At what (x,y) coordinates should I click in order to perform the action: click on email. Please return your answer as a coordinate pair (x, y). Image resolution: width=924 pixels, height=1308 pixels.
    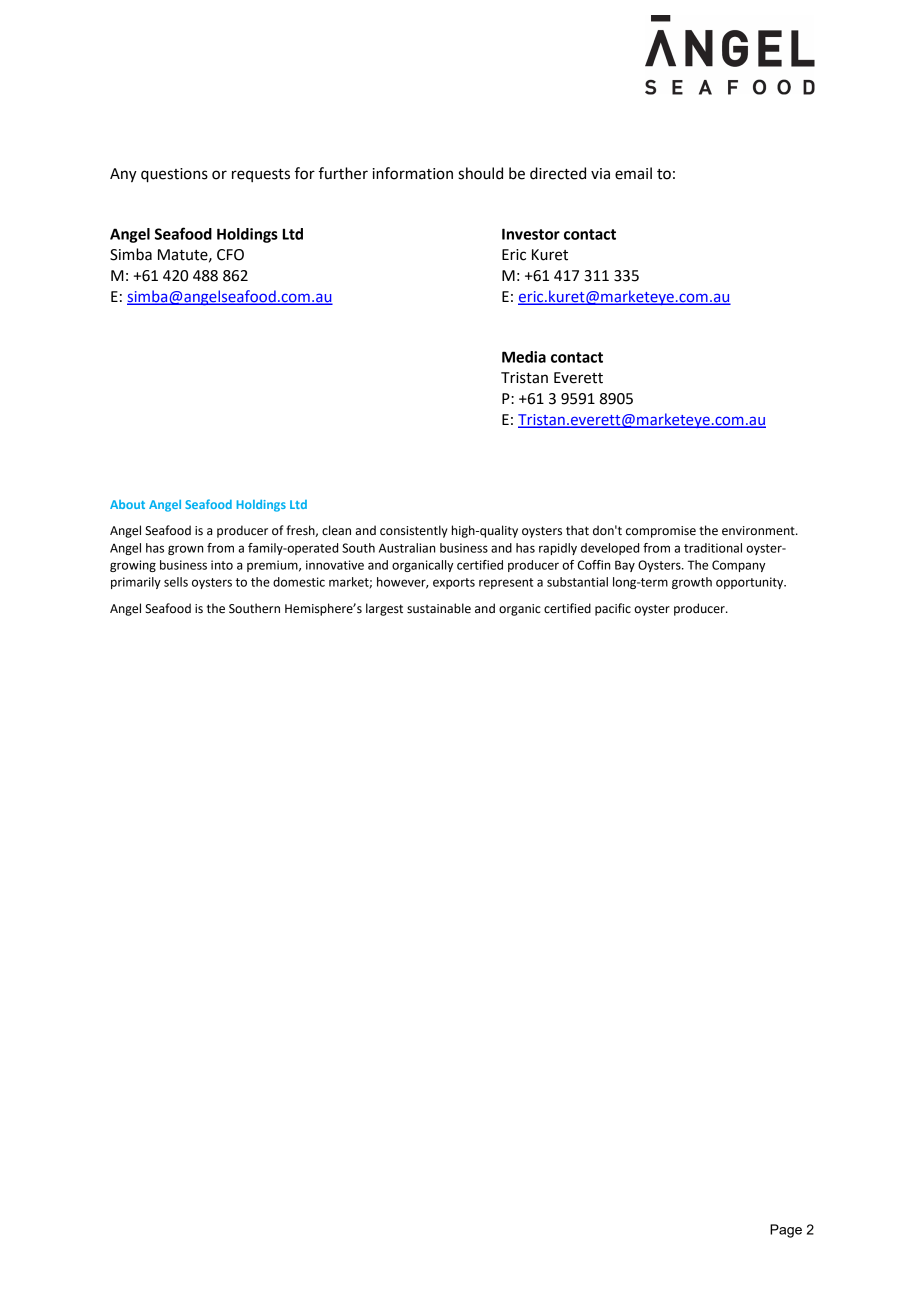
    Looking at the image, I should click on (633, 173).
